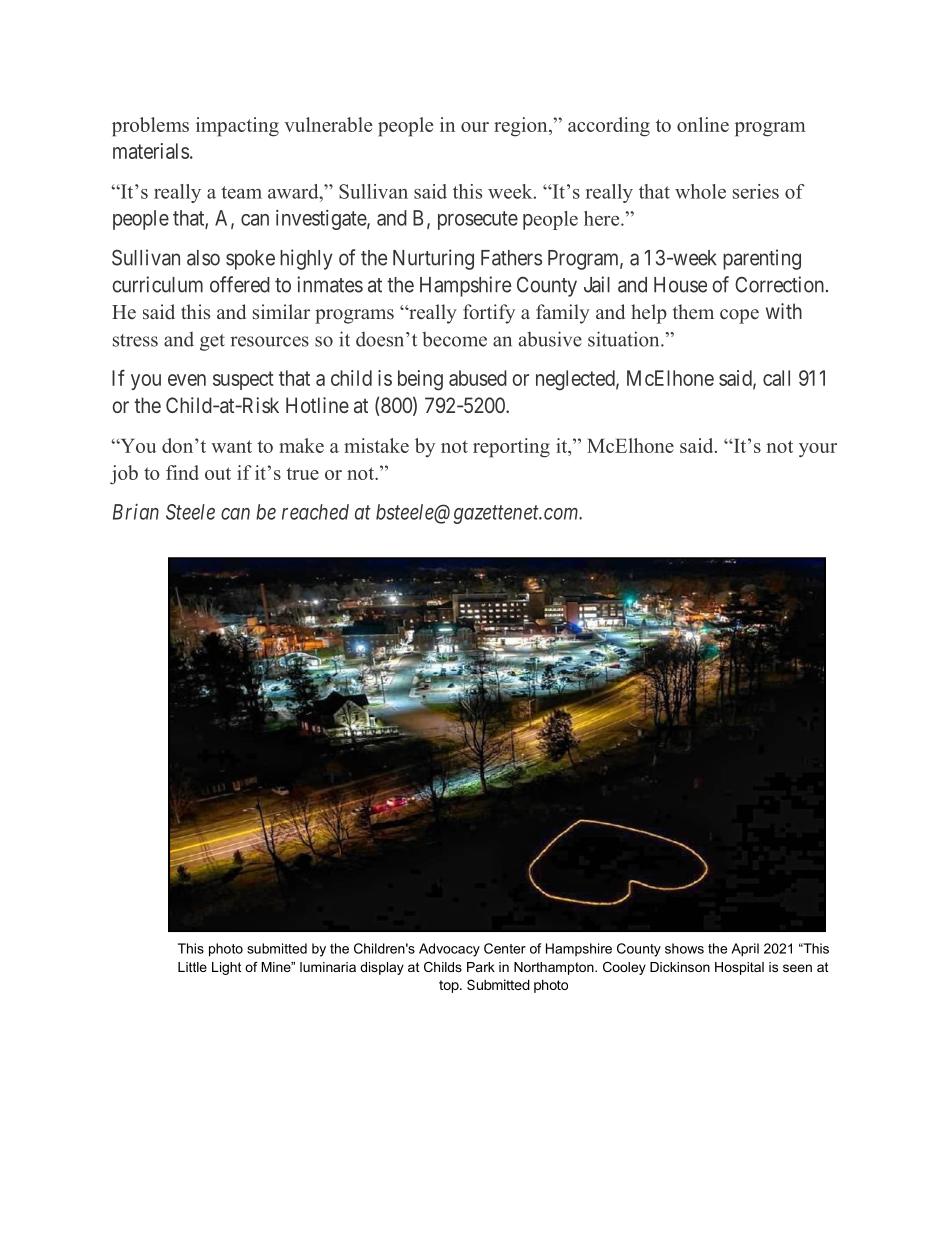 This document has width=952, height=1233. I want to click on your, so click(818, 450).
